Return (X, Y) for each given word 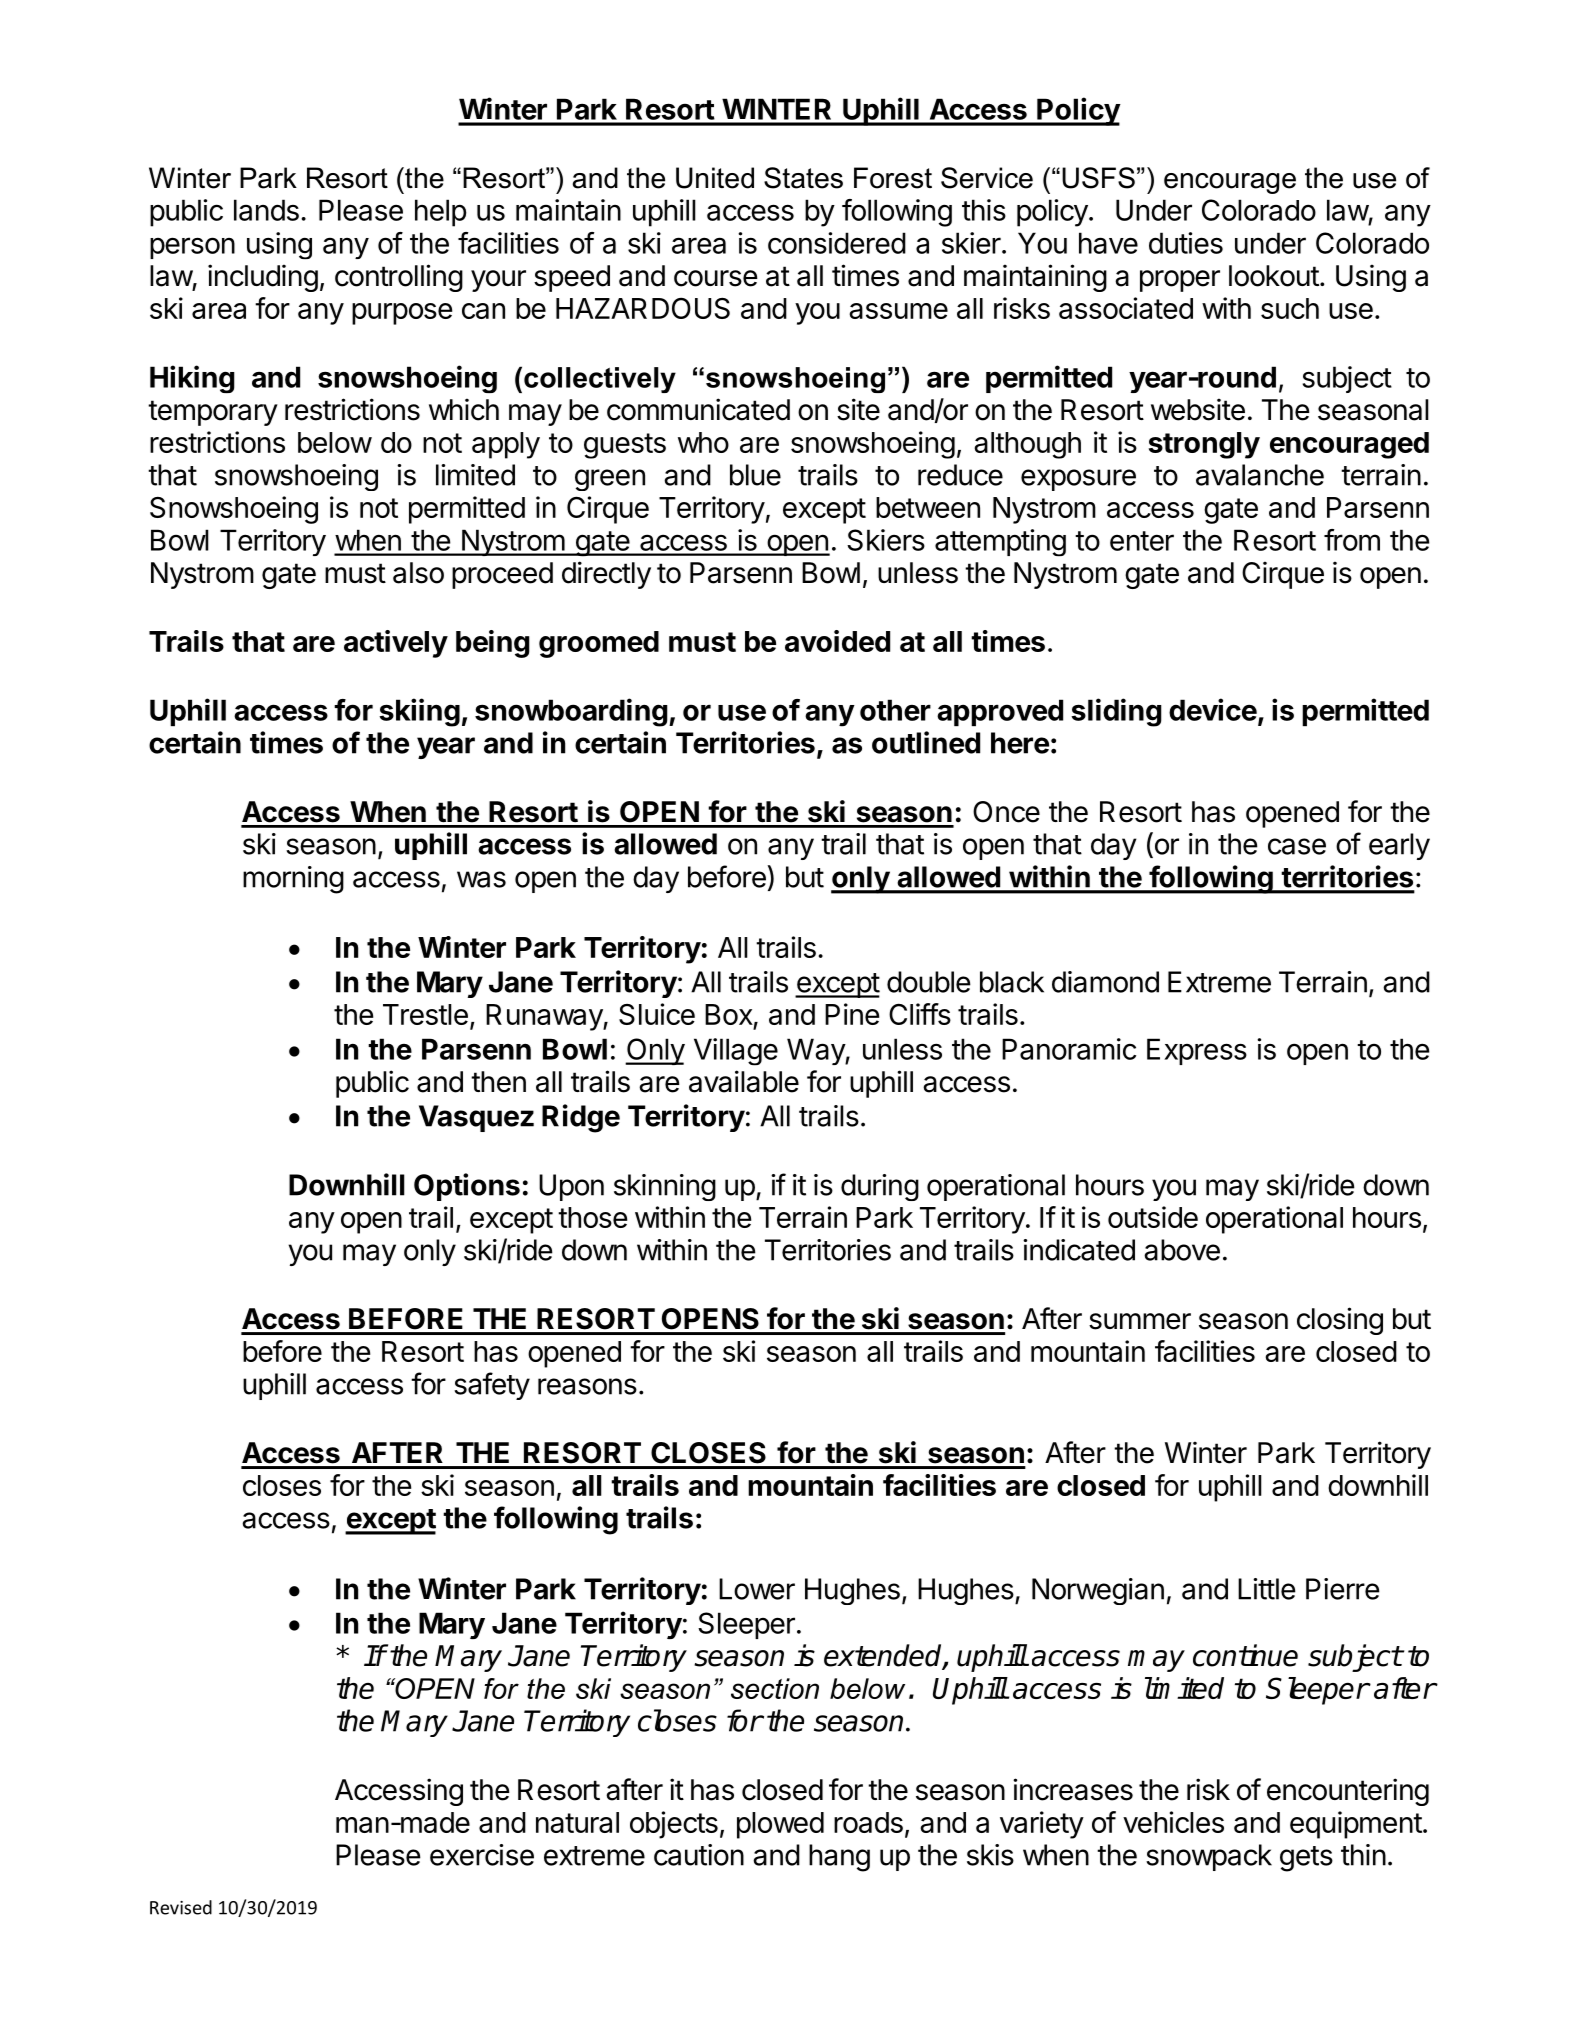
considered (837, 243)
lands (266, 210)
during (880, 1187)
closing (1340, 1321)
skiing (419, 712)
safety (492, 1386)
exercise (482, 1855)
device (1213, 709)
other (895, 710)
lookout (1274, 276)
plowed (780, 1825)
